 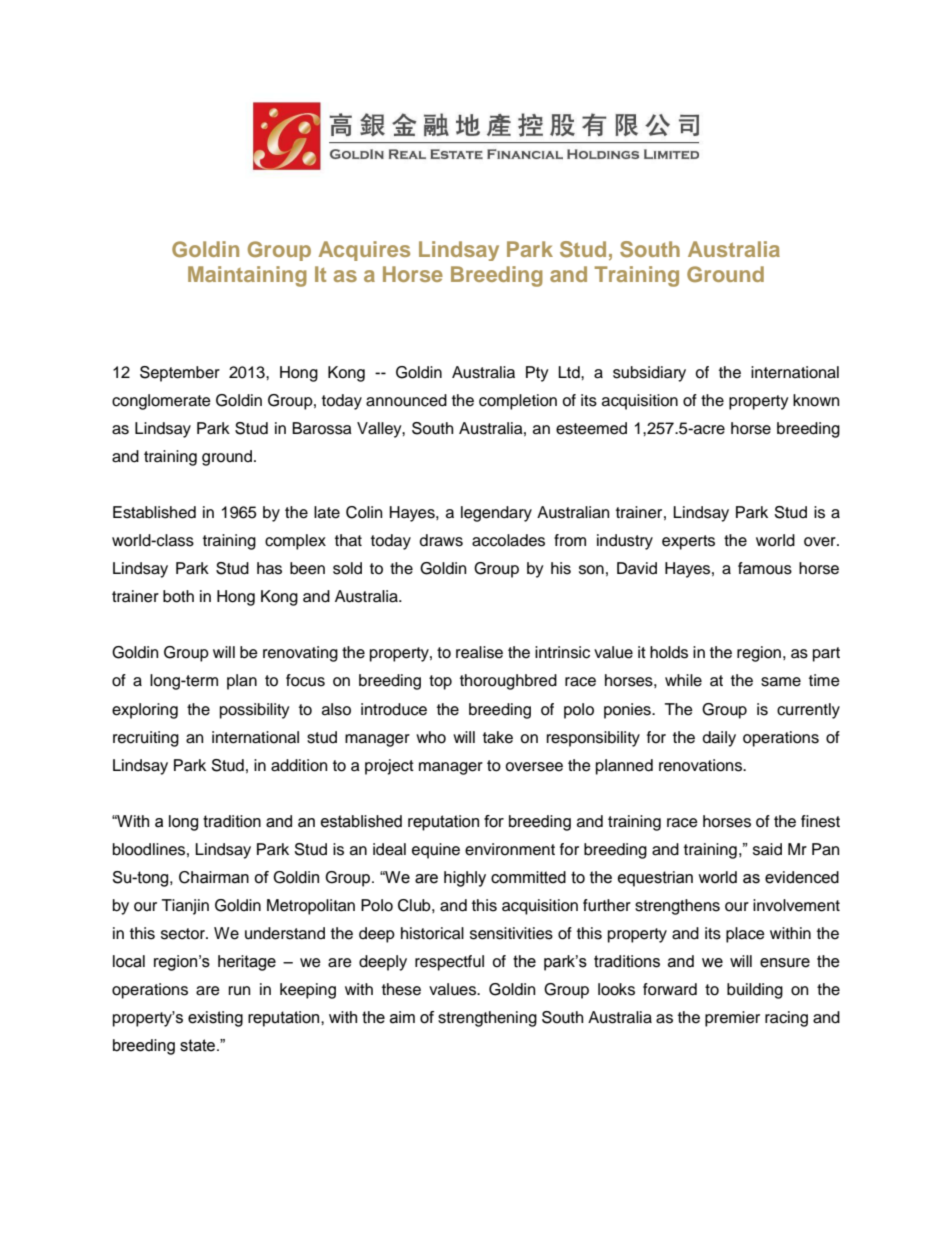 What do you see at coordinates (487, 1019) in the screenshot?
I see `strengthening` at bounding box center [487, 1019].
